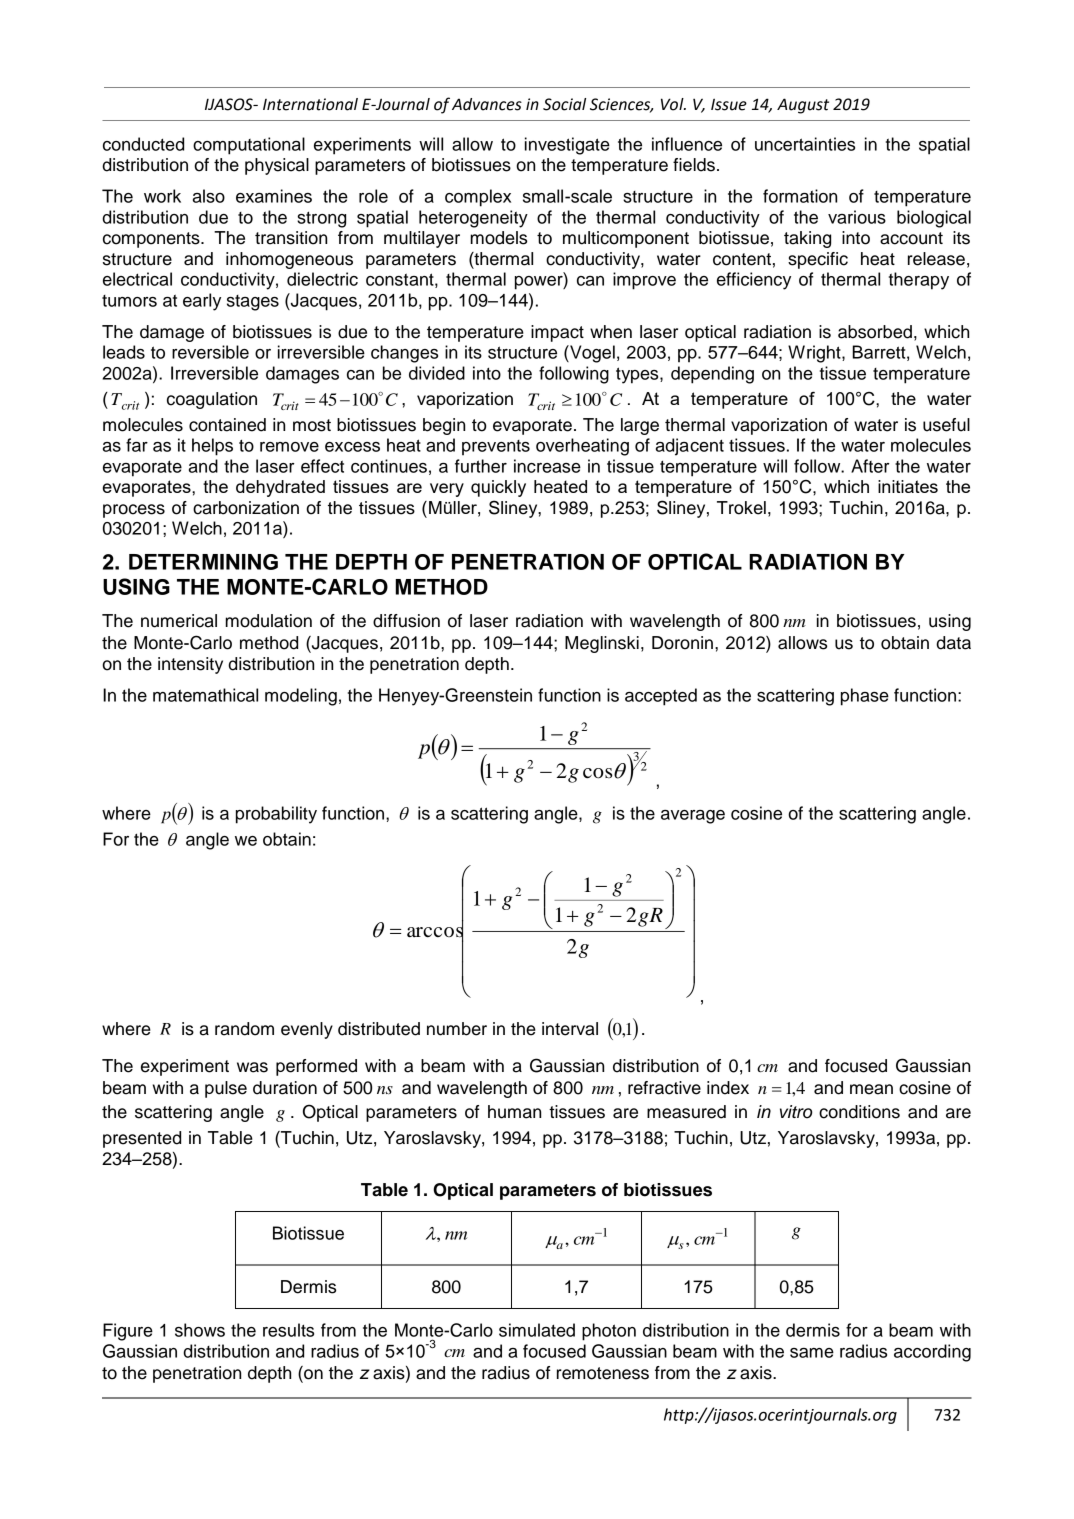 The height and width of the page is (1519, 1074). What do you see at coordinates (498, 488) in the page?
I see `quickly` at bounding box center [498, 488].
